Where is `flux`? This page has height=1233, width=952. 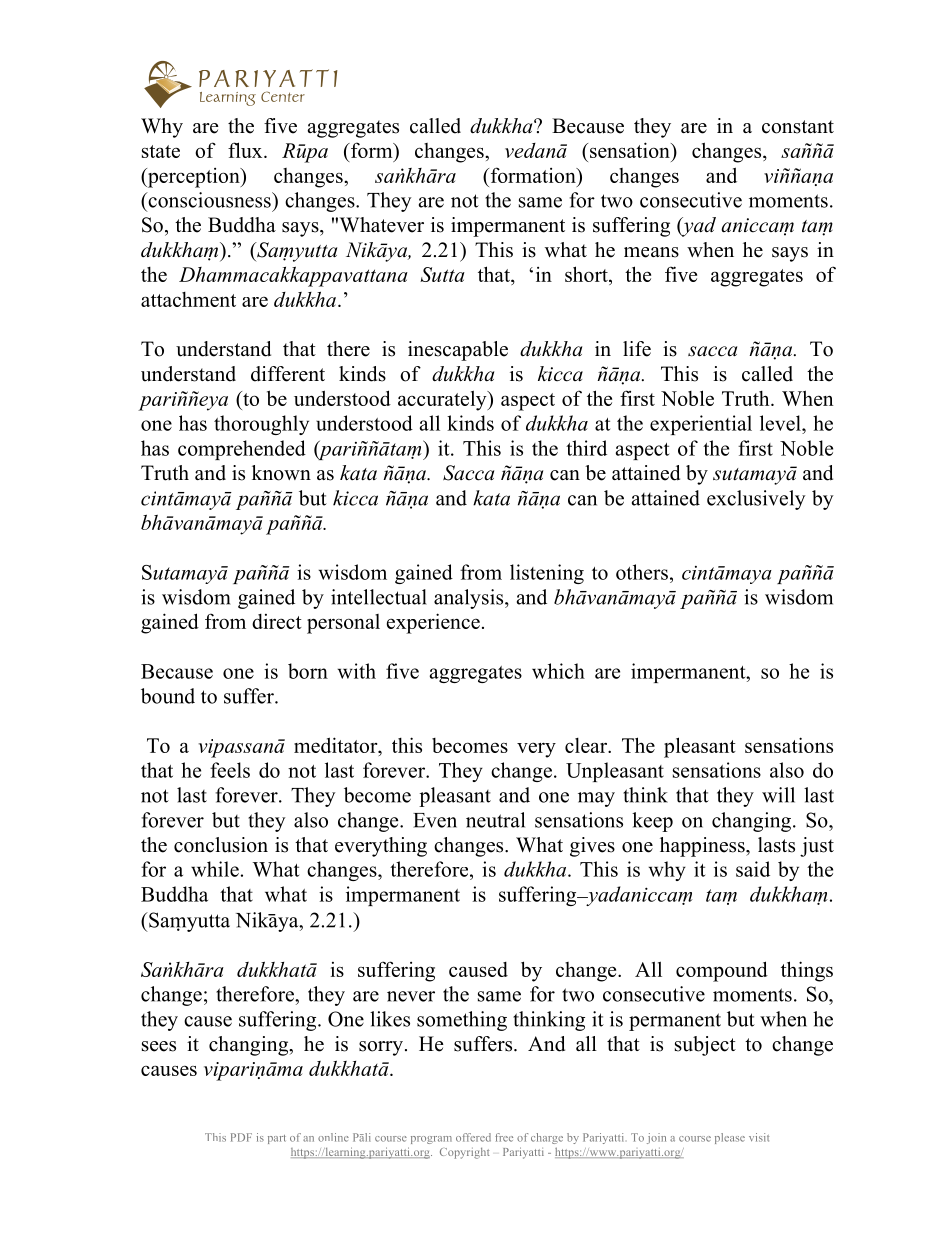 flux is located at coordinates (246, 150).
